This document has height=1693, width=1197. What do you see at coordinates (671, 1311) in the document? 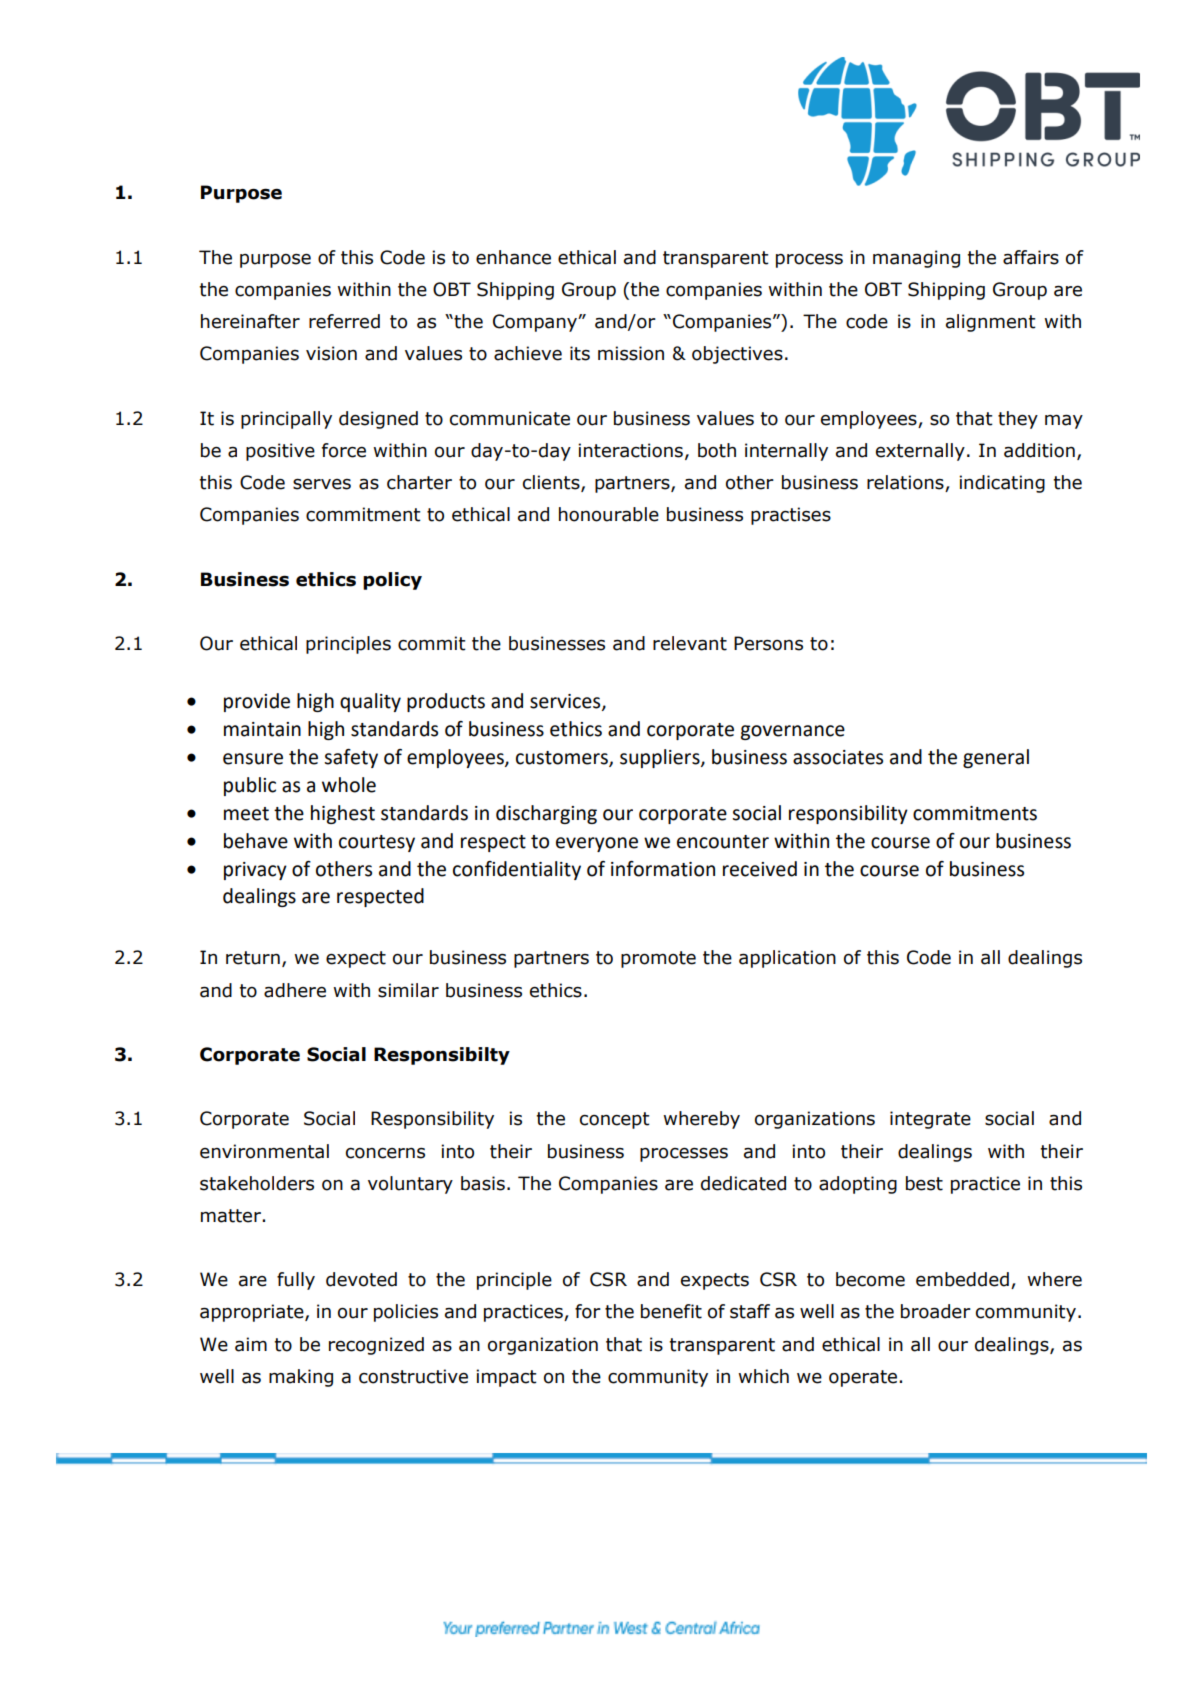
I see `benefit` at bounding box center [671, 1311].
